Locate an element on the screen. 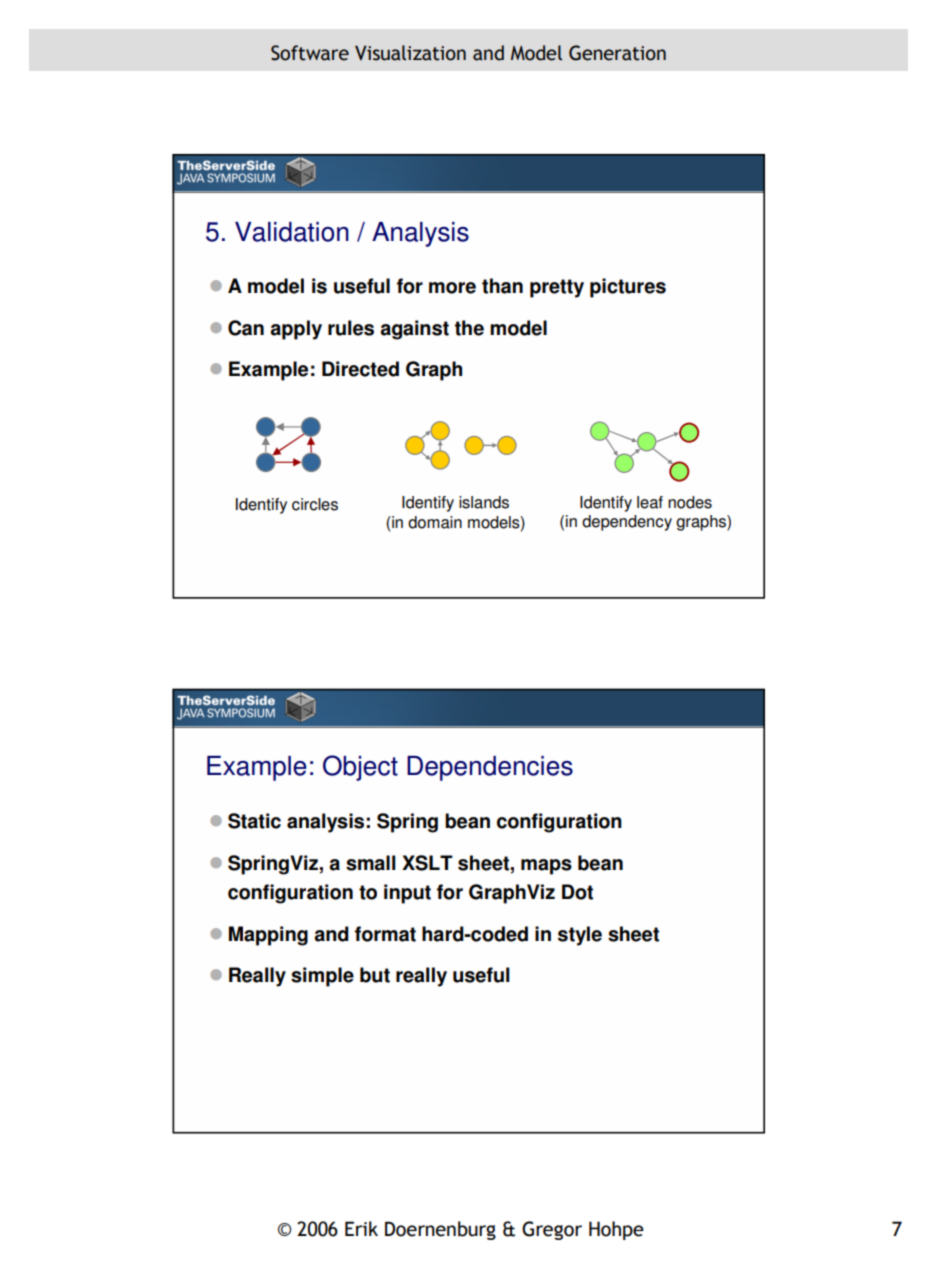  Gregor is located at coordinates (552, 1230).
